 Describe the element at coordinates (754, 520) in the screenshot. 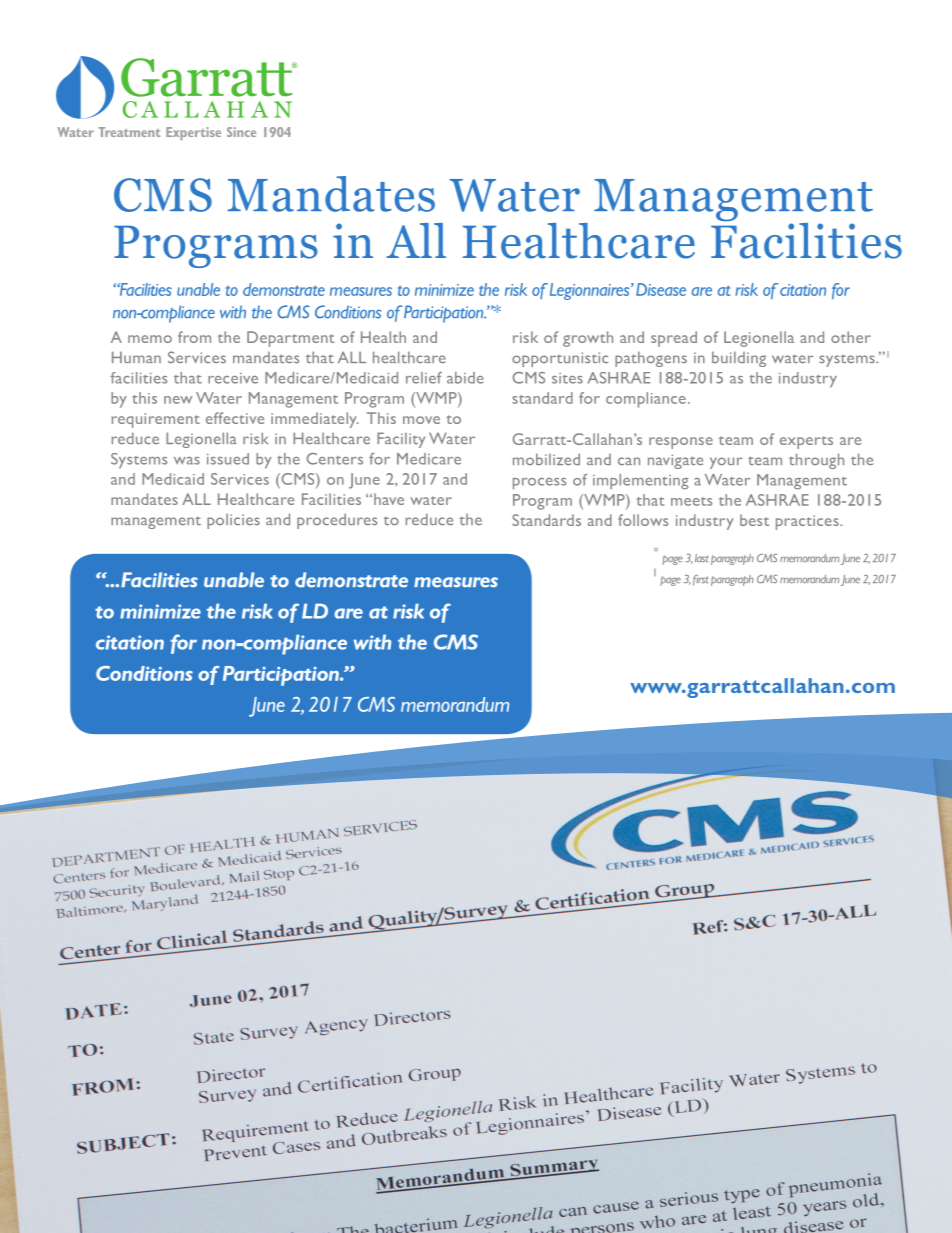

I see `best` at that location.
